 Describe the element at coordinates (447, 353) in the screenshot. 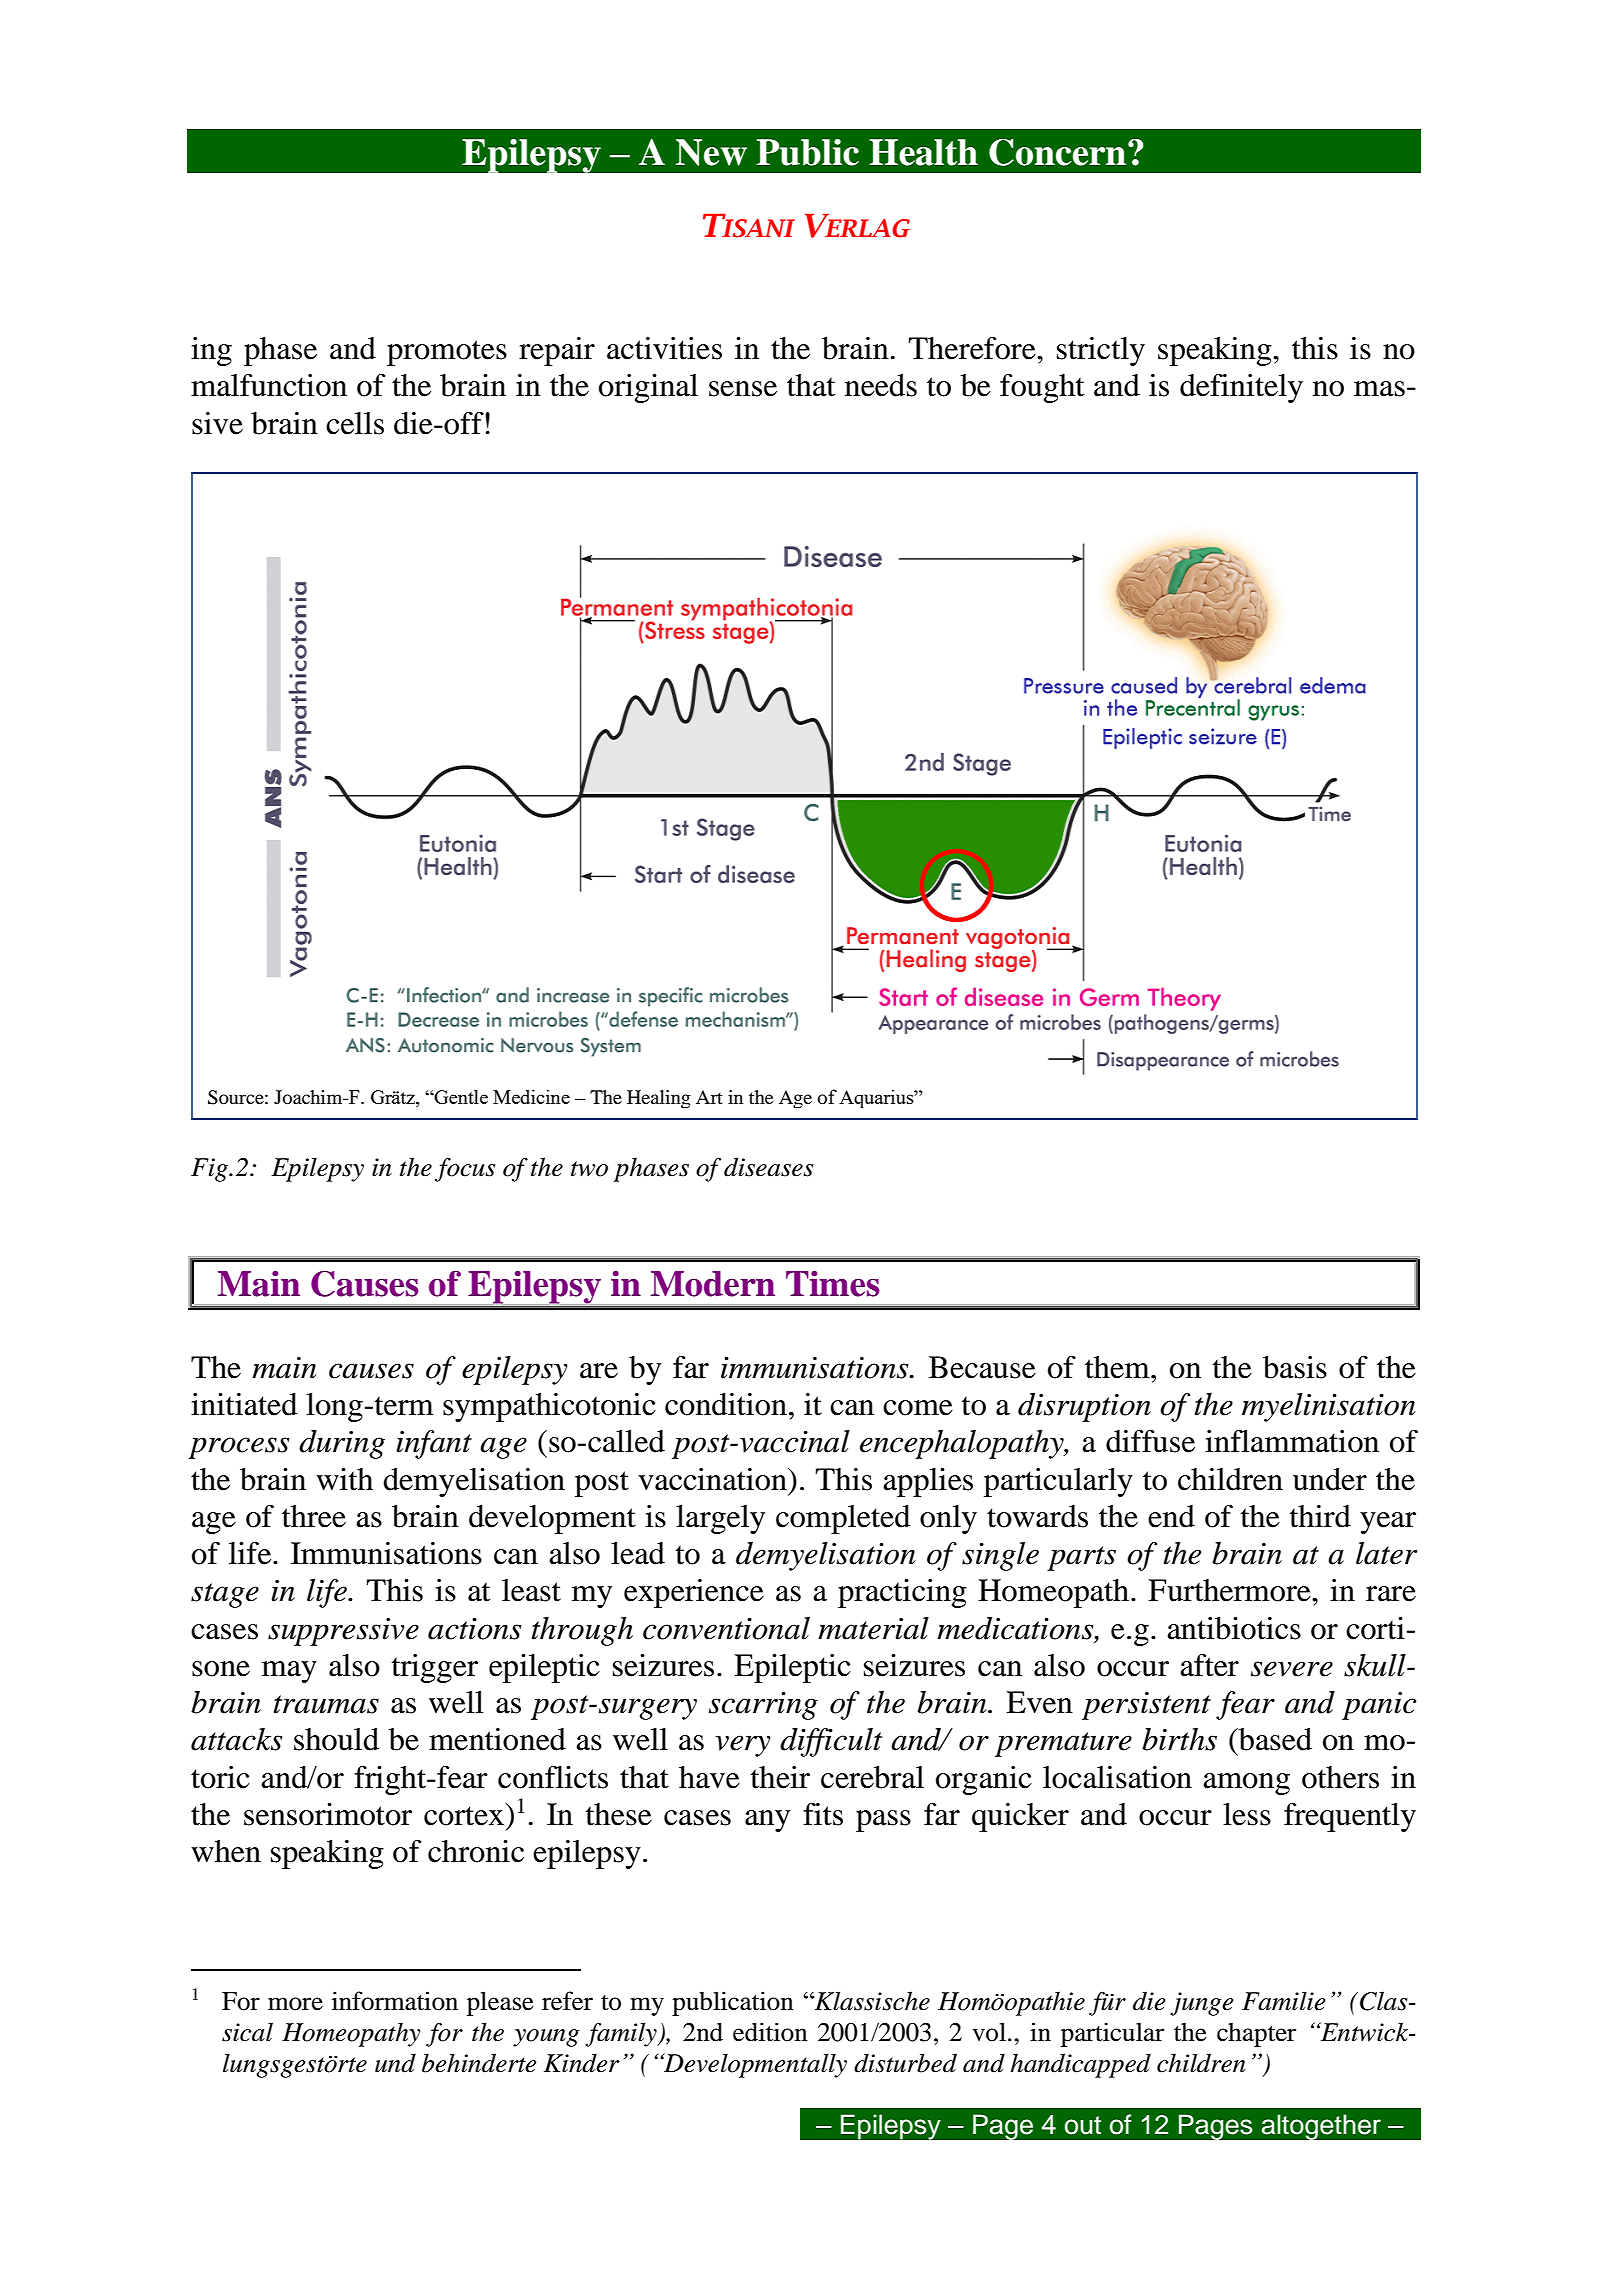

I see `promotes` at that location.
